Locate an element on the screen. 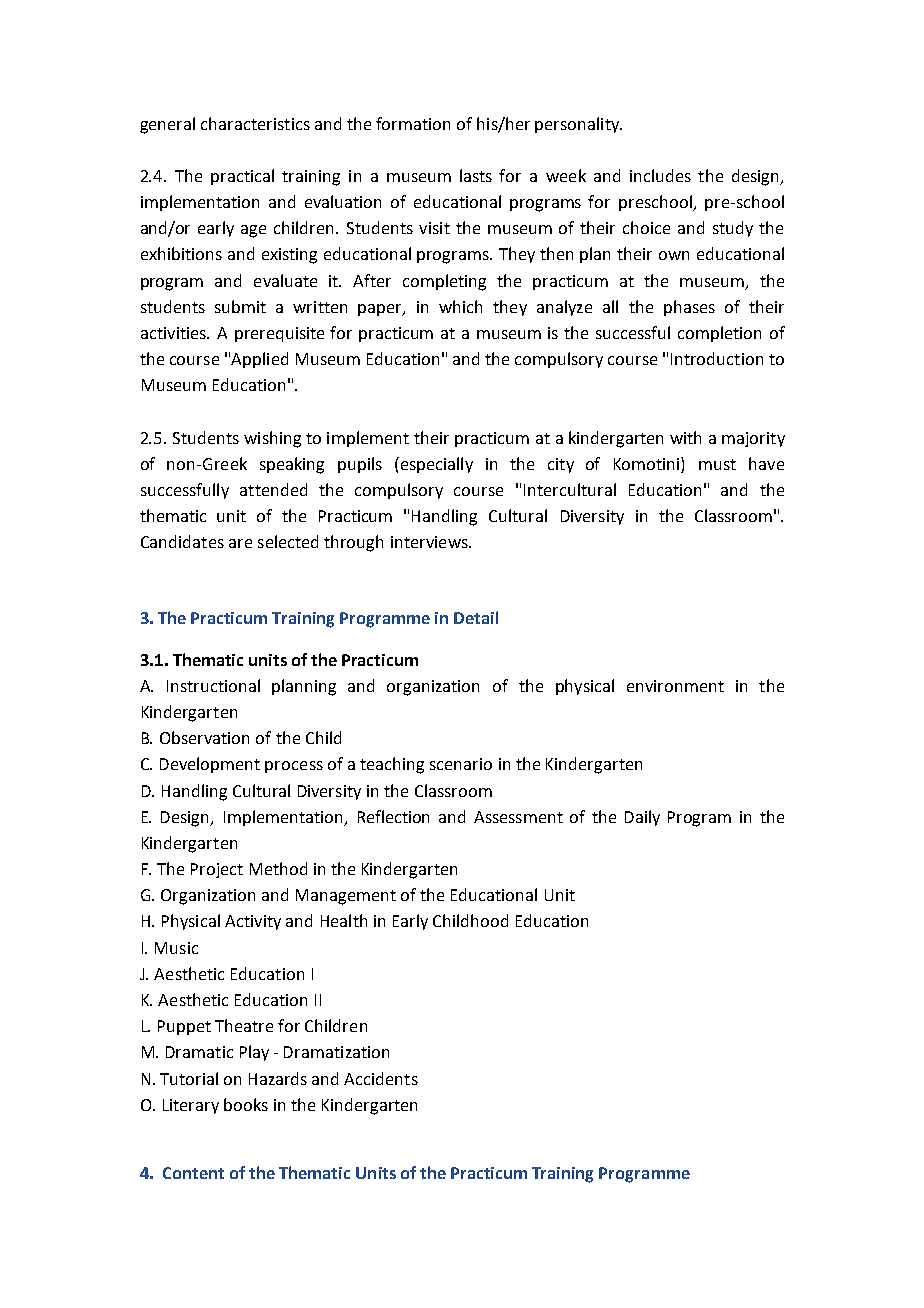 Image resolution: width=924 pixels, height=1308 pixels. scenario is located at coordinates (461, 764).
